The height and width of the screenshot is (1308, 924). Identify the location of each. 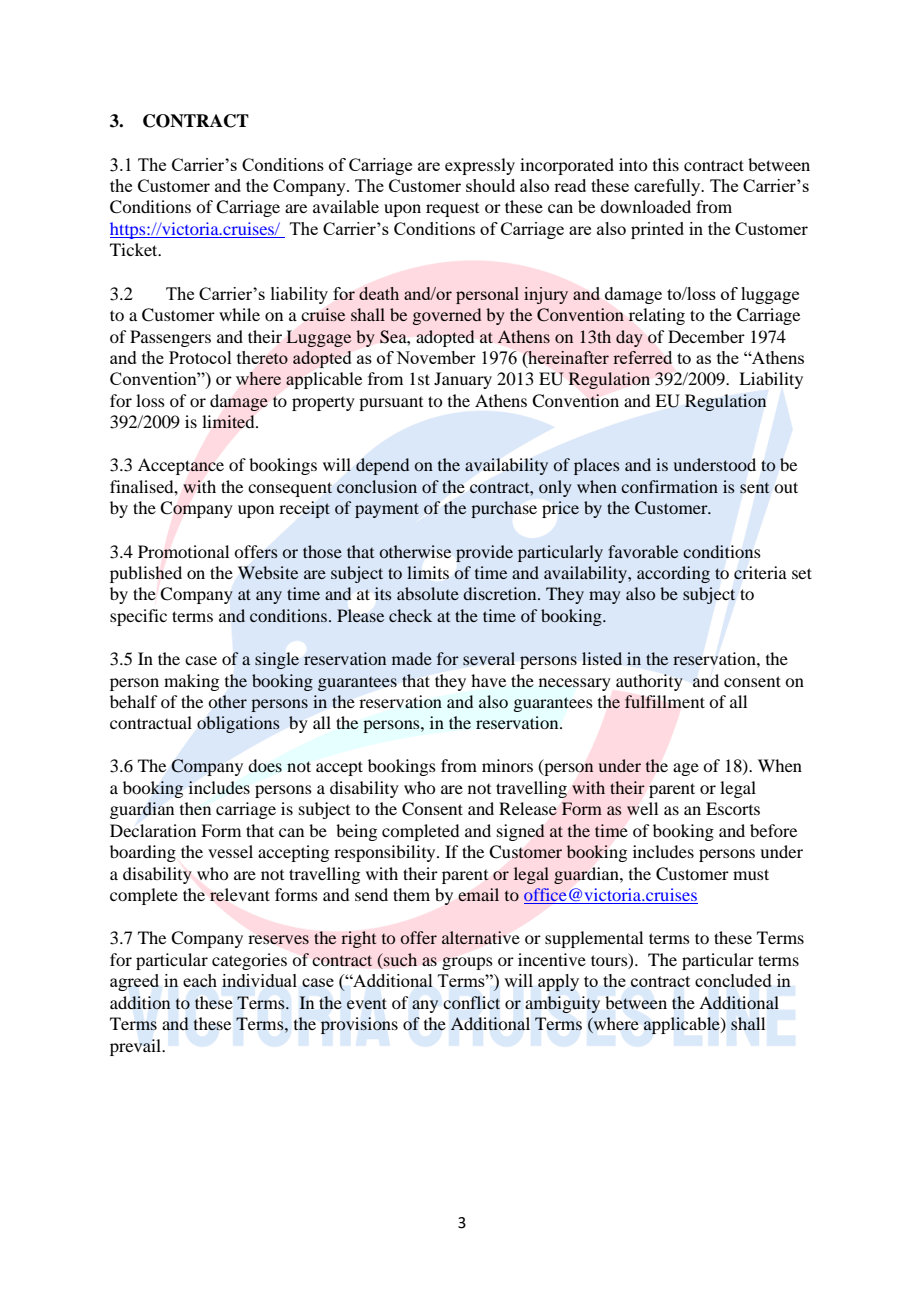
(200, 980).
